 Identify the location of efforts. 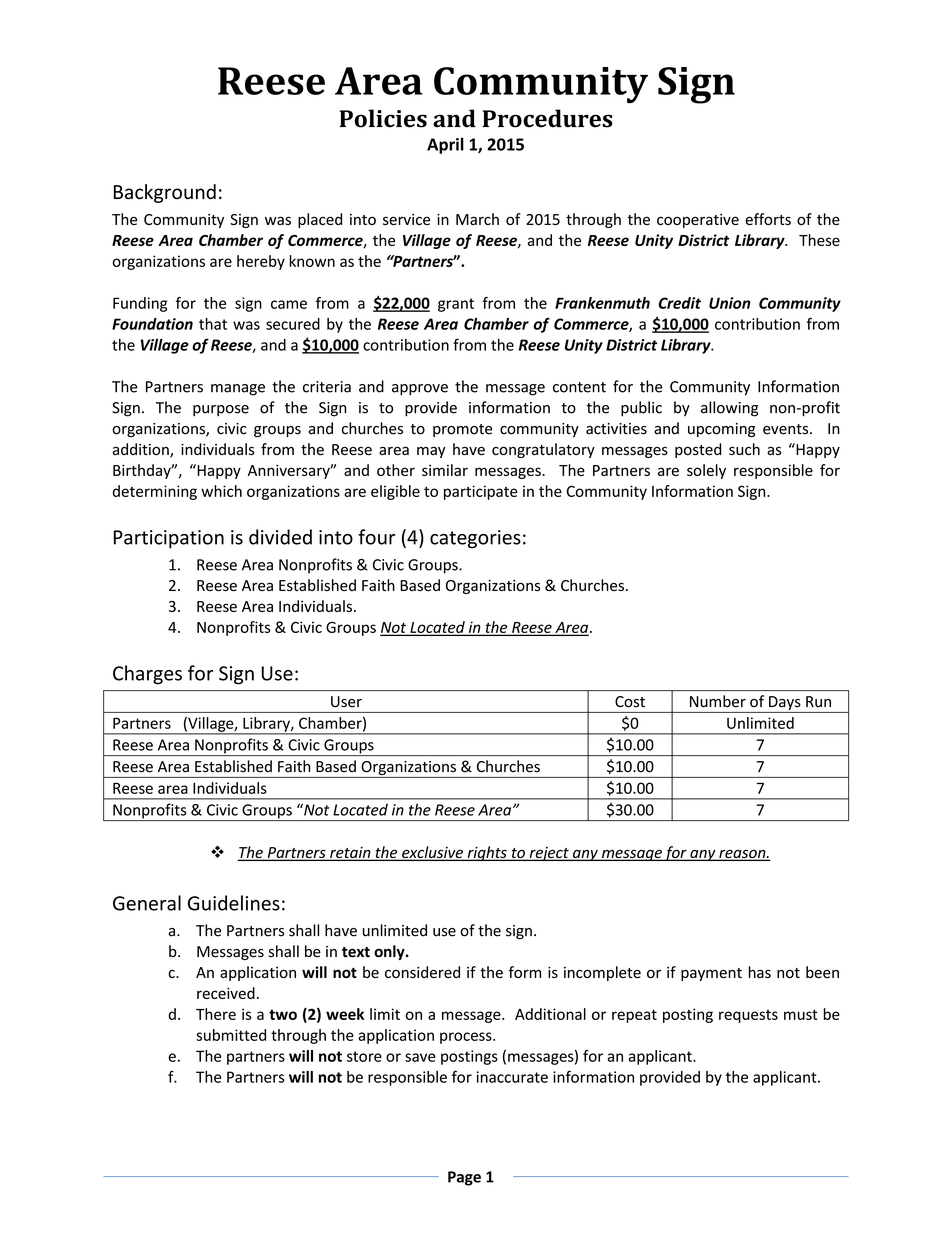
(768, 219).
